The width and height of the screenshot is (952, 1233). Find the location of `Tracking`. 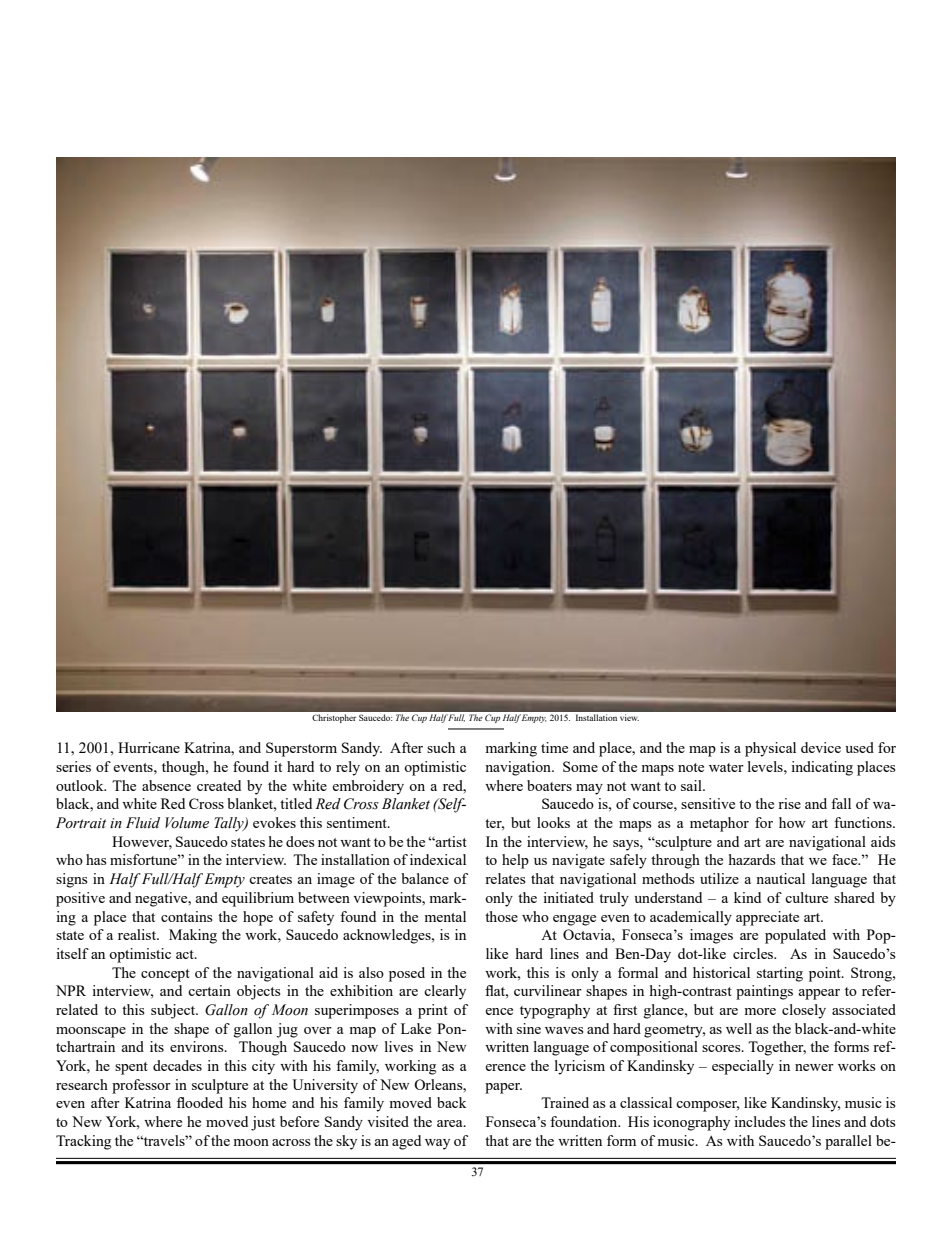

Tracking is located at coordinates (83, 1142).
